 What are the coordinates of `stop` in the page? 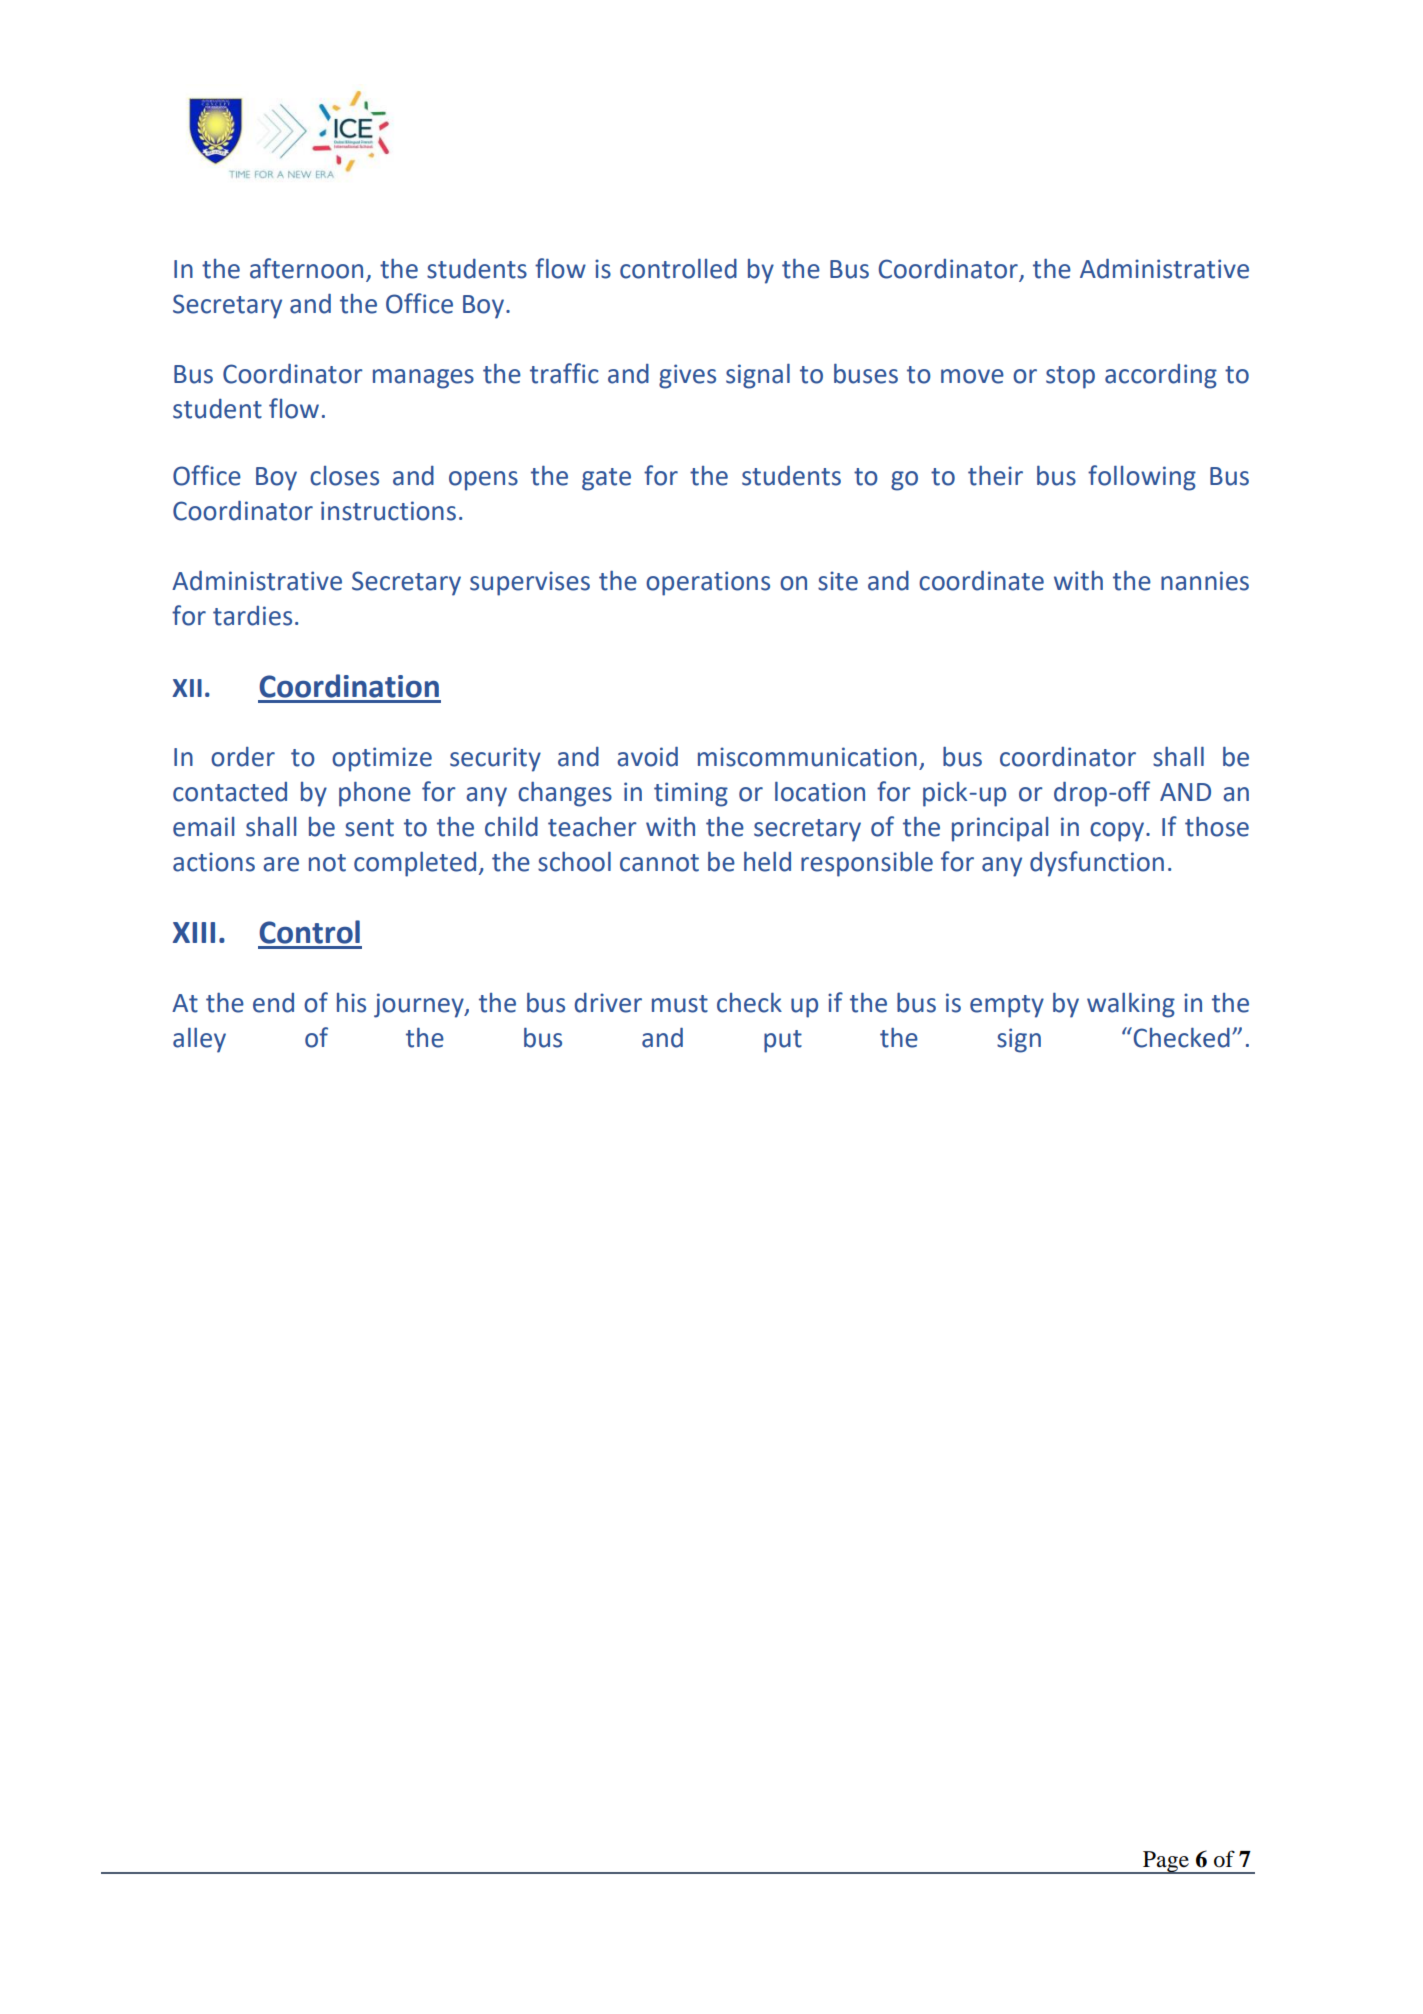 It's located at (1070, 377).
